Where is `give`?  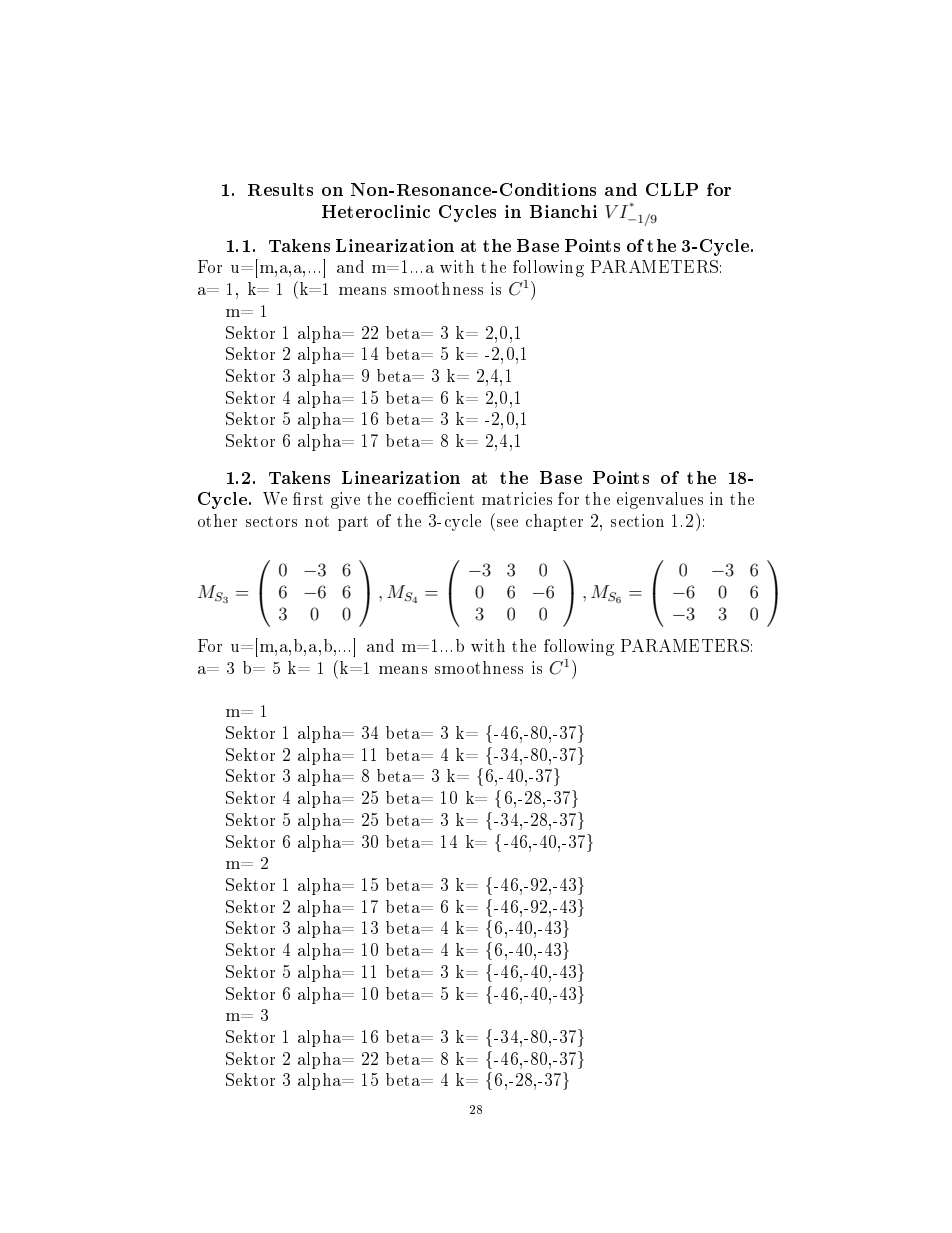
give is located at coordinates (345, 500).
